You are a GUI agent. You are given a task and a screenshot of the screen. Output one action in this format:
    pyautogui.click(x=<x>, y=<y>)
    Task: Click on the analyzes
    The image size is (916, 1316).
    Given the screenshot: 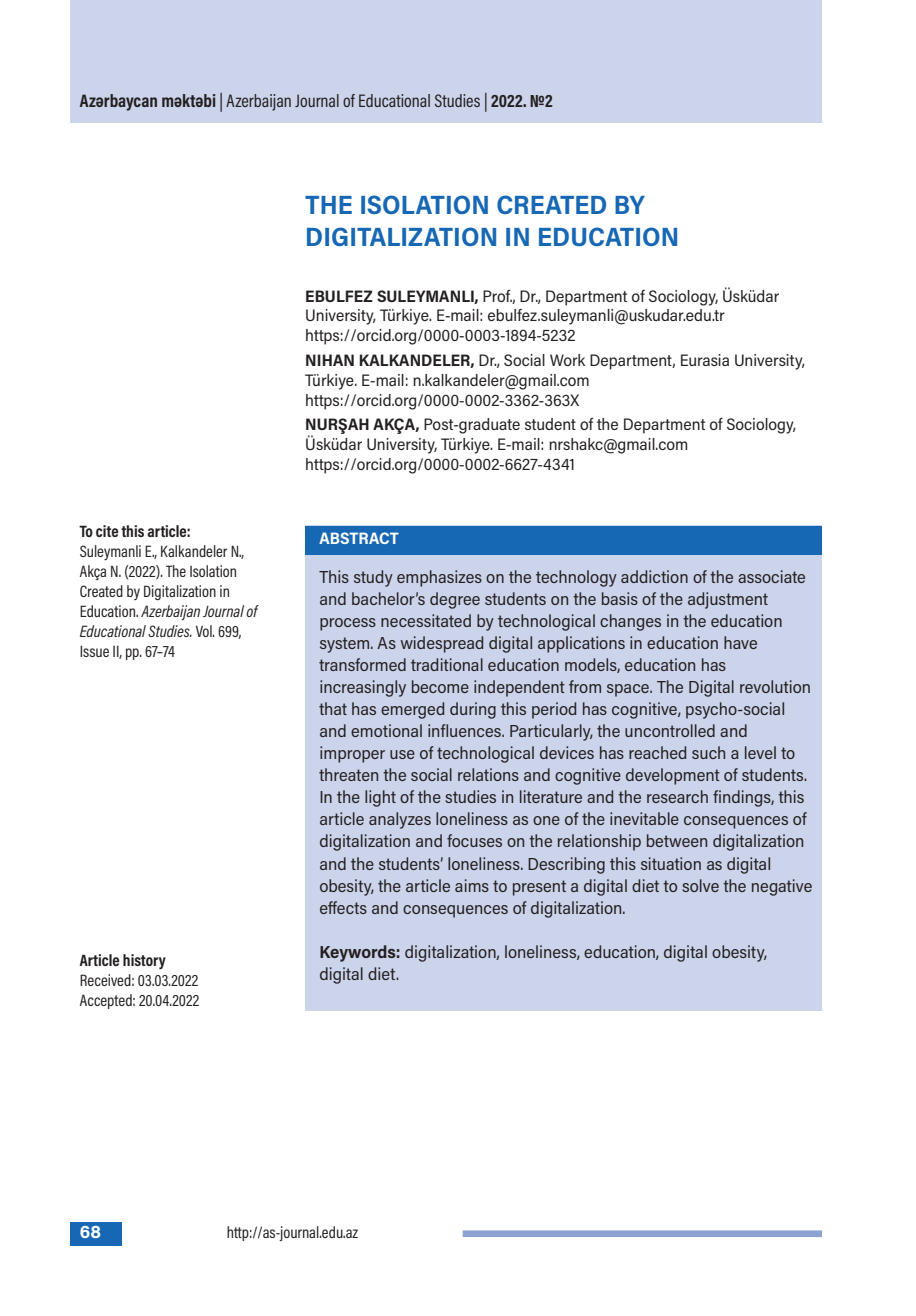 What is the action you would take?
    pyautogui.click(x=400, y=820)
